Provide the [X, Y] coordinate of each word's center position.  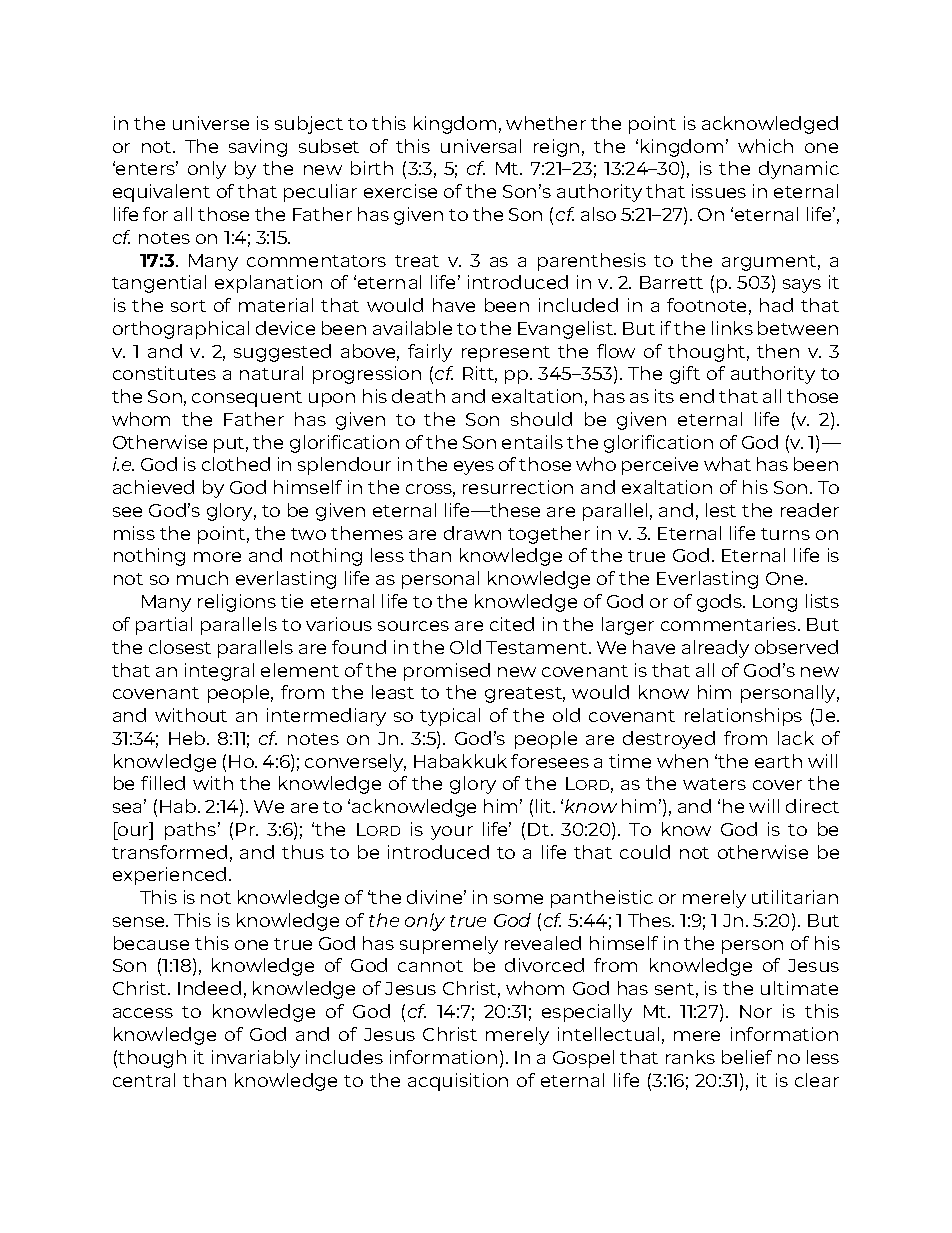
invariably [256, 1059]
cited [512, 624]
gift [685, 375]
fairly [430, 353]
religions [237, 603]
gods [720, 603]
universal [481, 146]
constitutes [164, 373]
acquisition [458, 1082]
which [765, 146]
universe [211, 123]
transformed [169, 852]
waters [714, 784]
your [452, 833]
